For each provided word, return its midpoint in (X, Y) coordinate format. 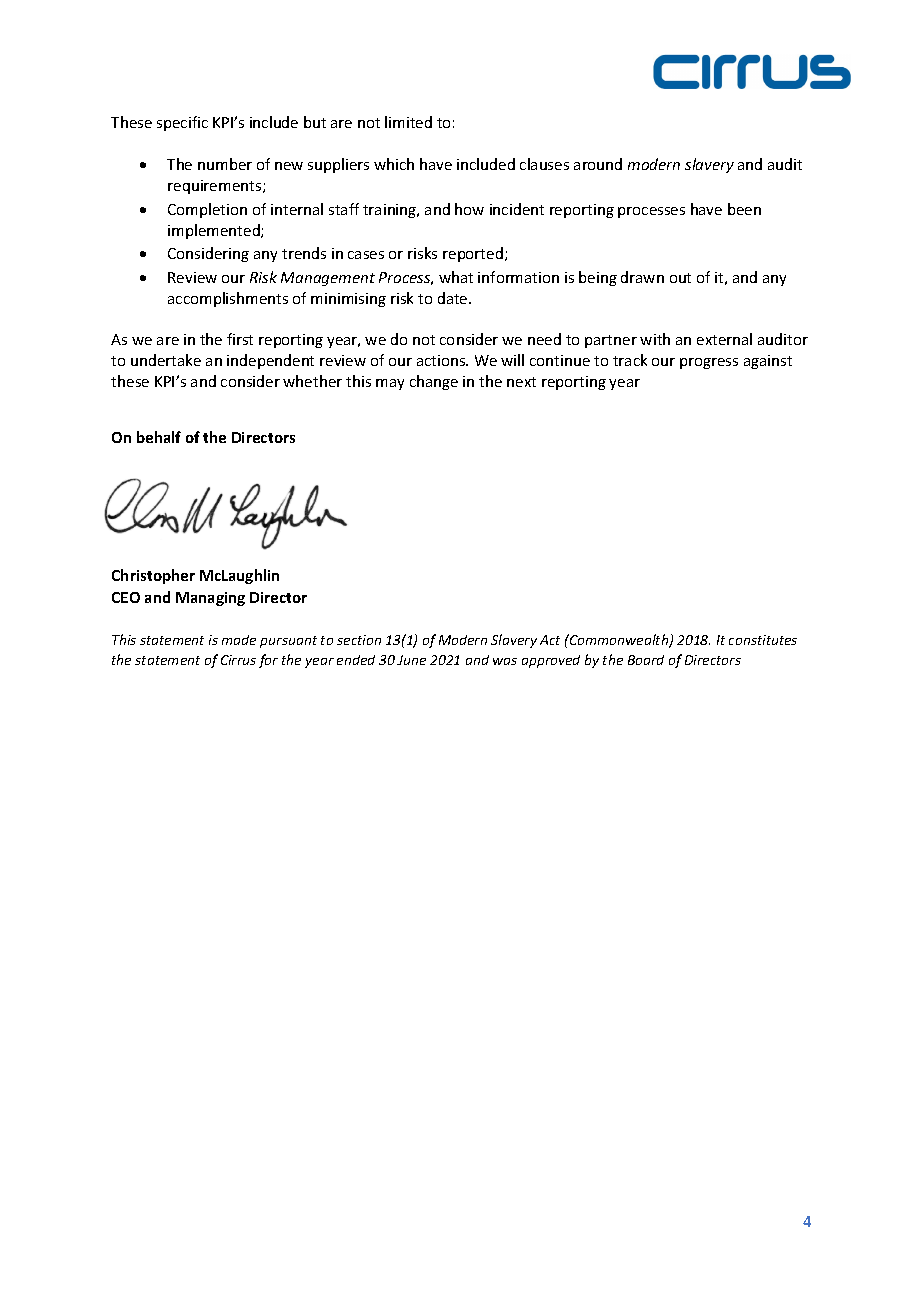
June (411, 660)
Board (646, 660)
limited (408, 122)
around (598, 164)
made (239, 640)
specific (182, 123)
